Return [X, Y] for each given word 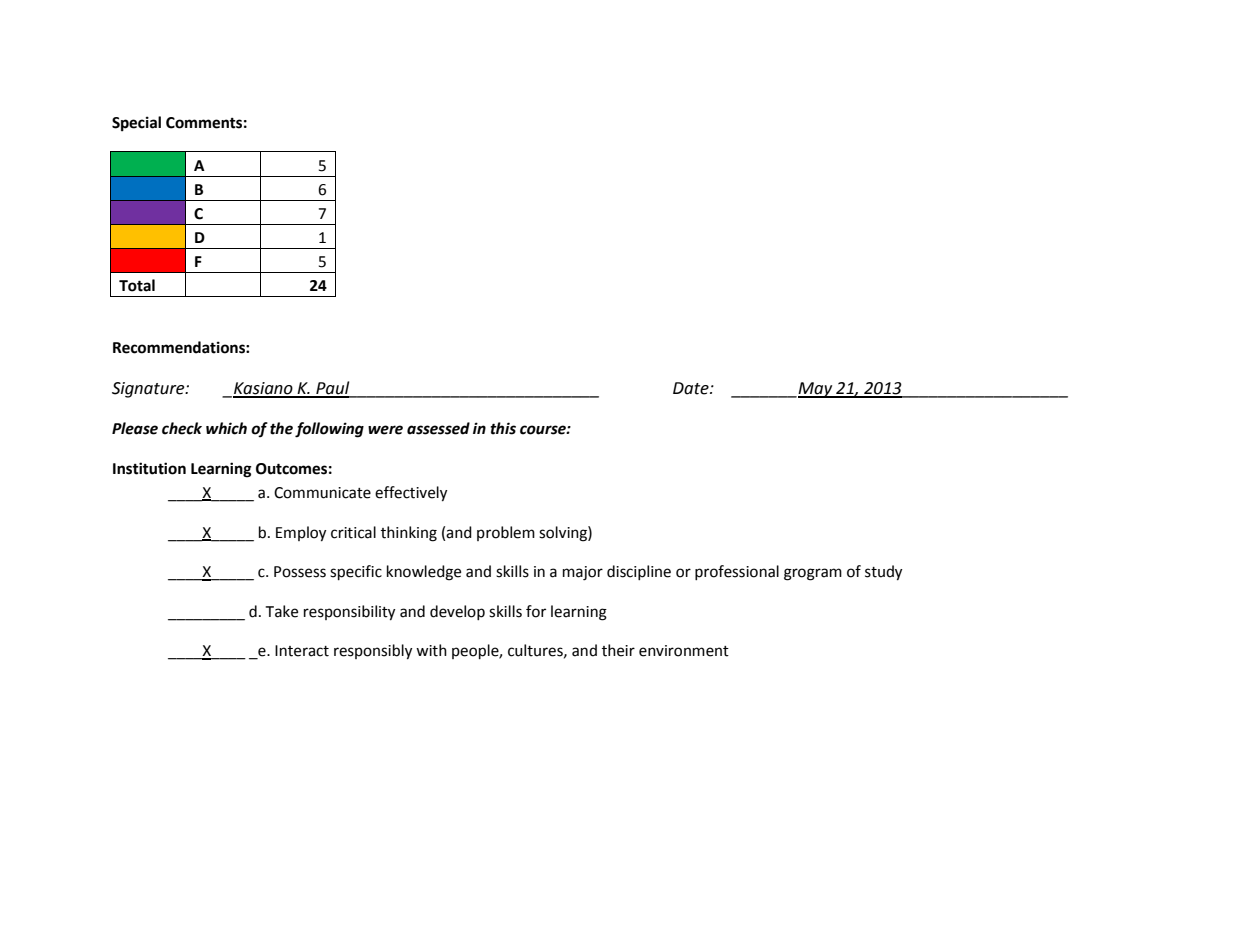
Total [137, 285]
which [226, 428]
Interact [302, 651]
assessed [438, 428]
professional [737, 572]
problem [506, 533]
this [503, 428]
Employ [301, 534]
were [385, 430]
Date [692, 388]
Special [136, 124]
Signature [149, 390]
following [329, 430]
